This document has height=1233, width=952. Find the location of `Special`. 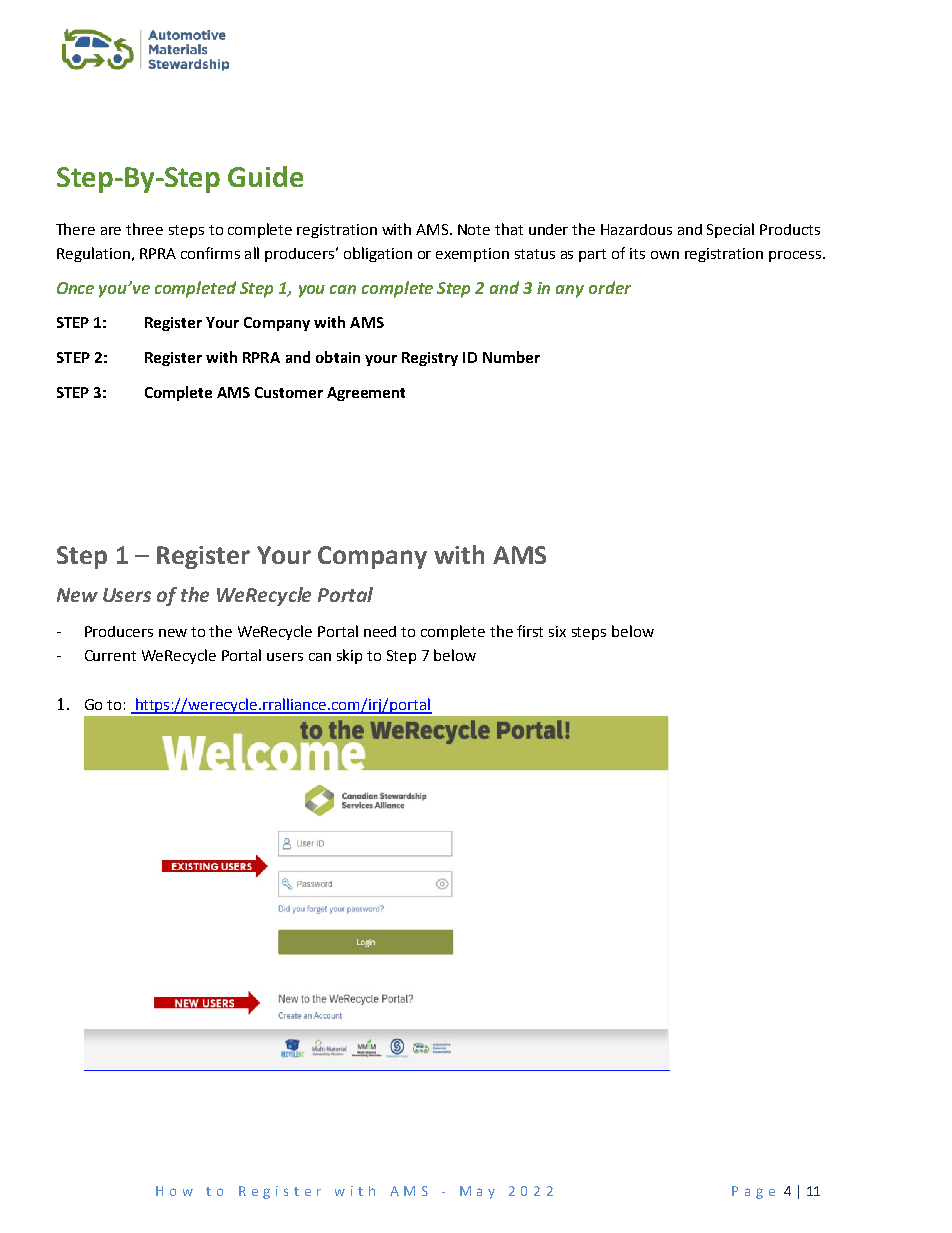

Special is located at coordinates (730, 230).
